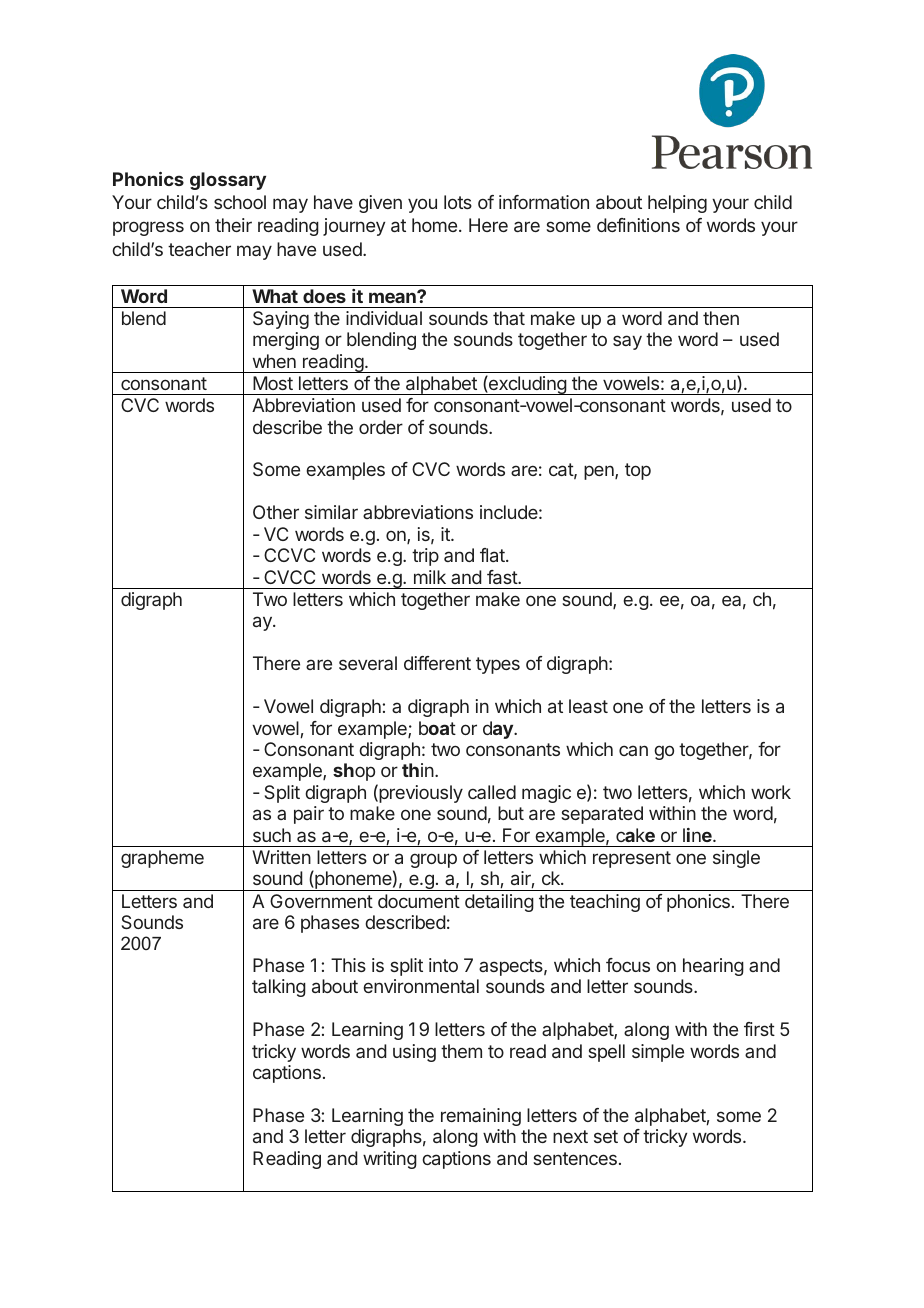 This screenshot has width=924, height=1308. What do you see at coordinates (606, 1136) in the screenshot?
I see `set` at bounding box center [606, 1136].
